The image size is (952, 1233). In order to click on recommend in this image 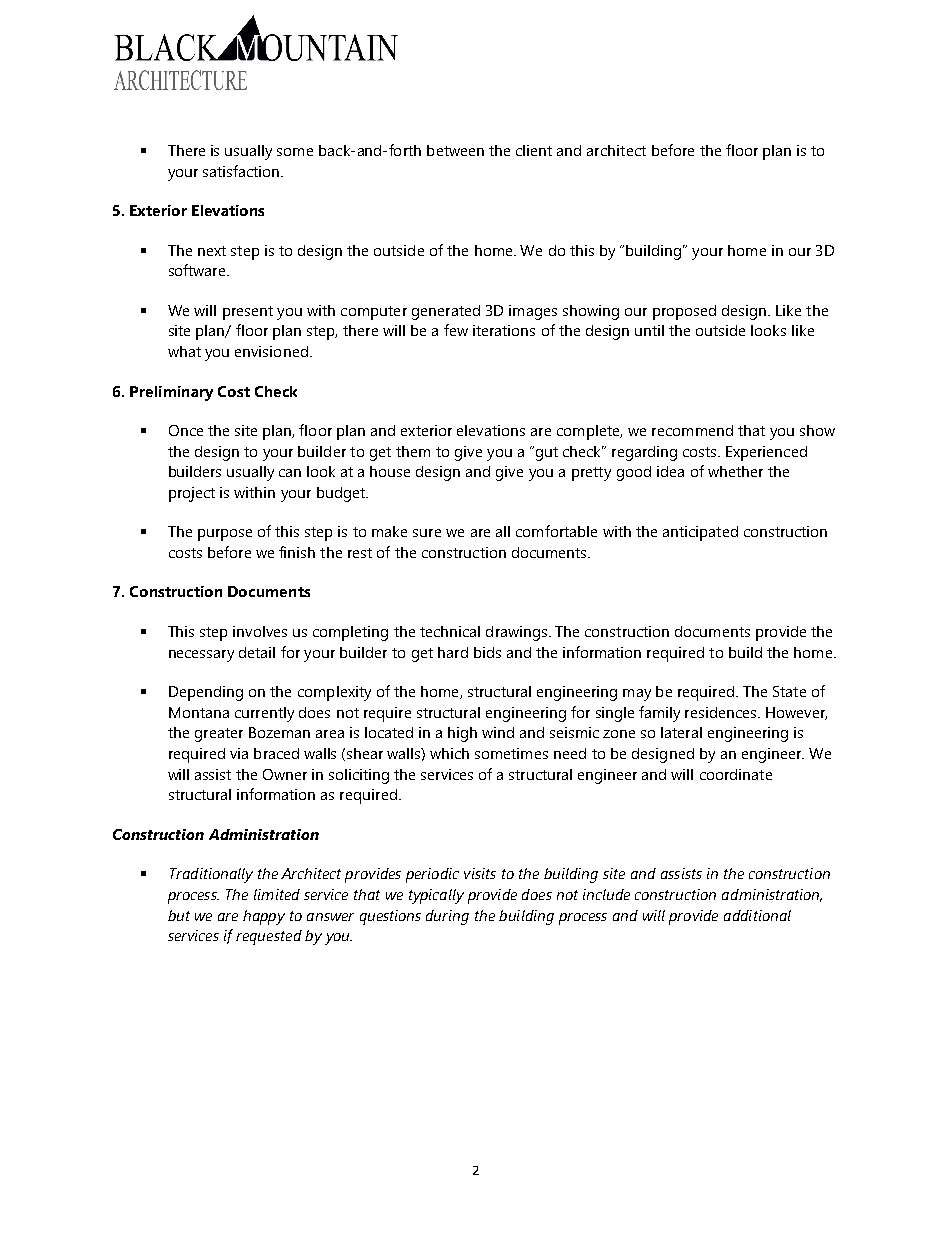, I will do `click(692, 430)`.
